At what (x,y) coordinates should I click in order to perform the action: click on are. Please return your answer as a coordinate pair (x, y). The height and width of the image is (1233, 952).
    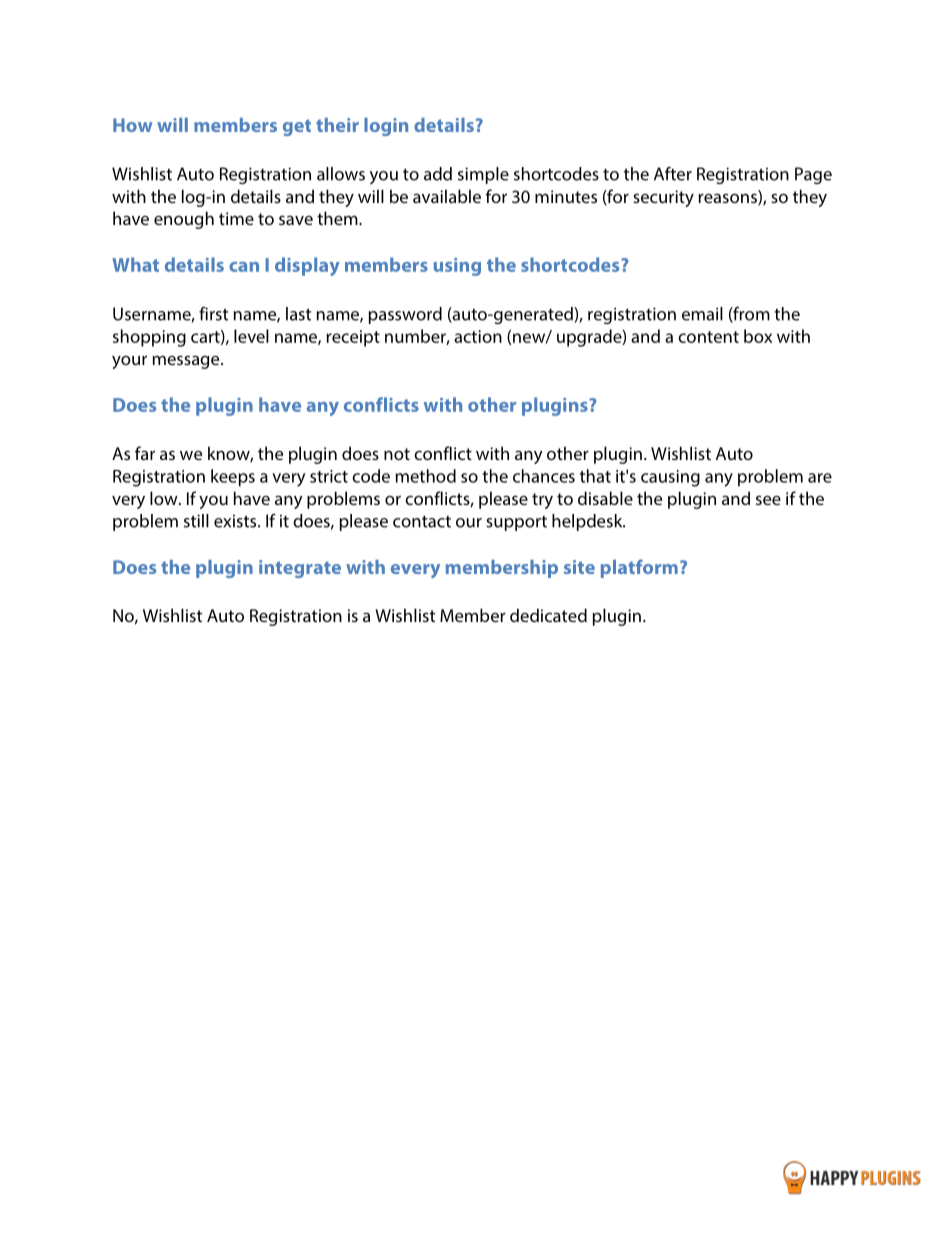
    Looking at the image, I should click on (820, 478).
